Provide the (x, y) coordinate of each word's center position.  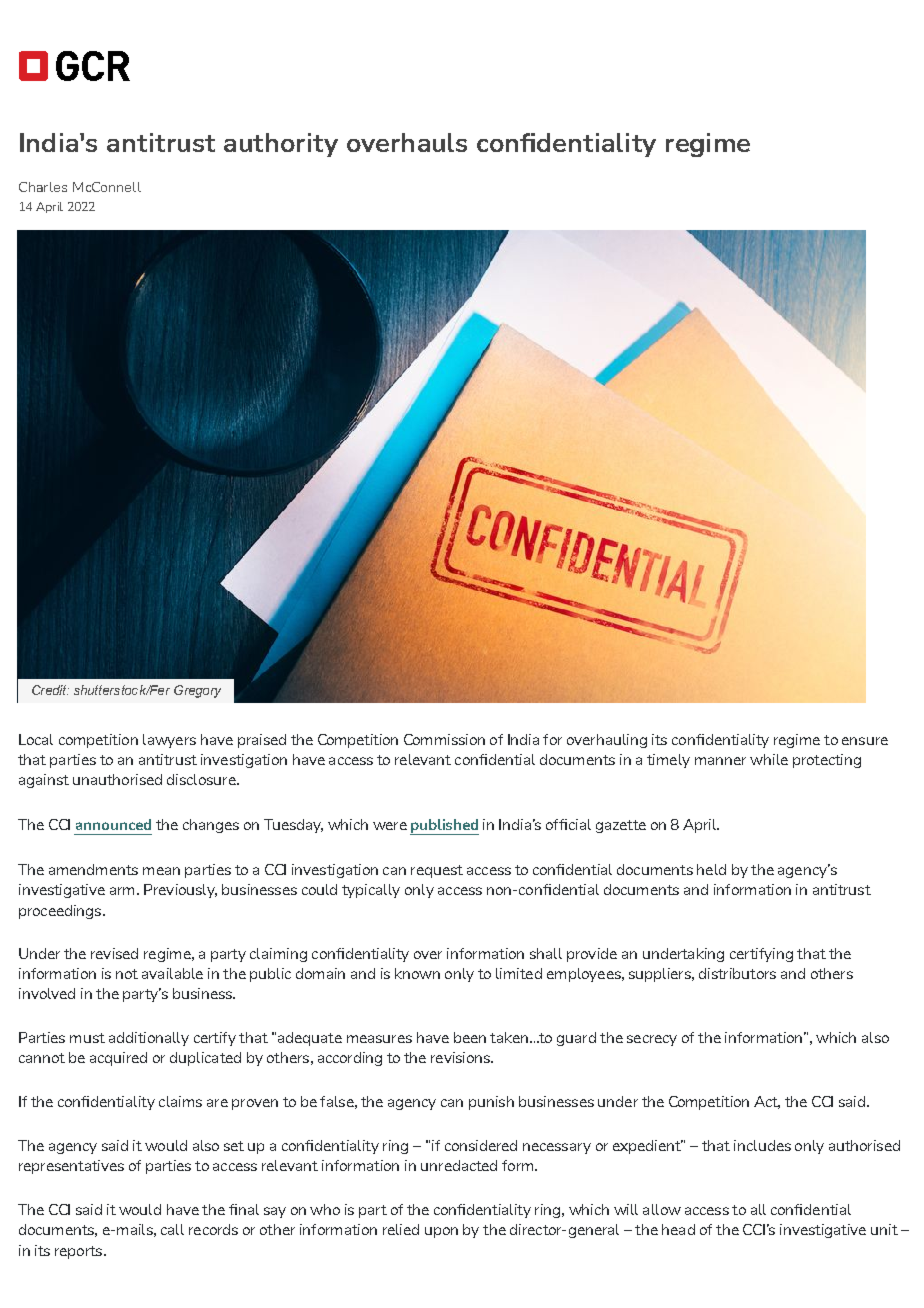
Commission (444, 739)
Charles (43, 187)
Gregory (197, 691)
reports (80, 1252)
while (769, 759)
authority (281, 145)
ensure (865, 741)
